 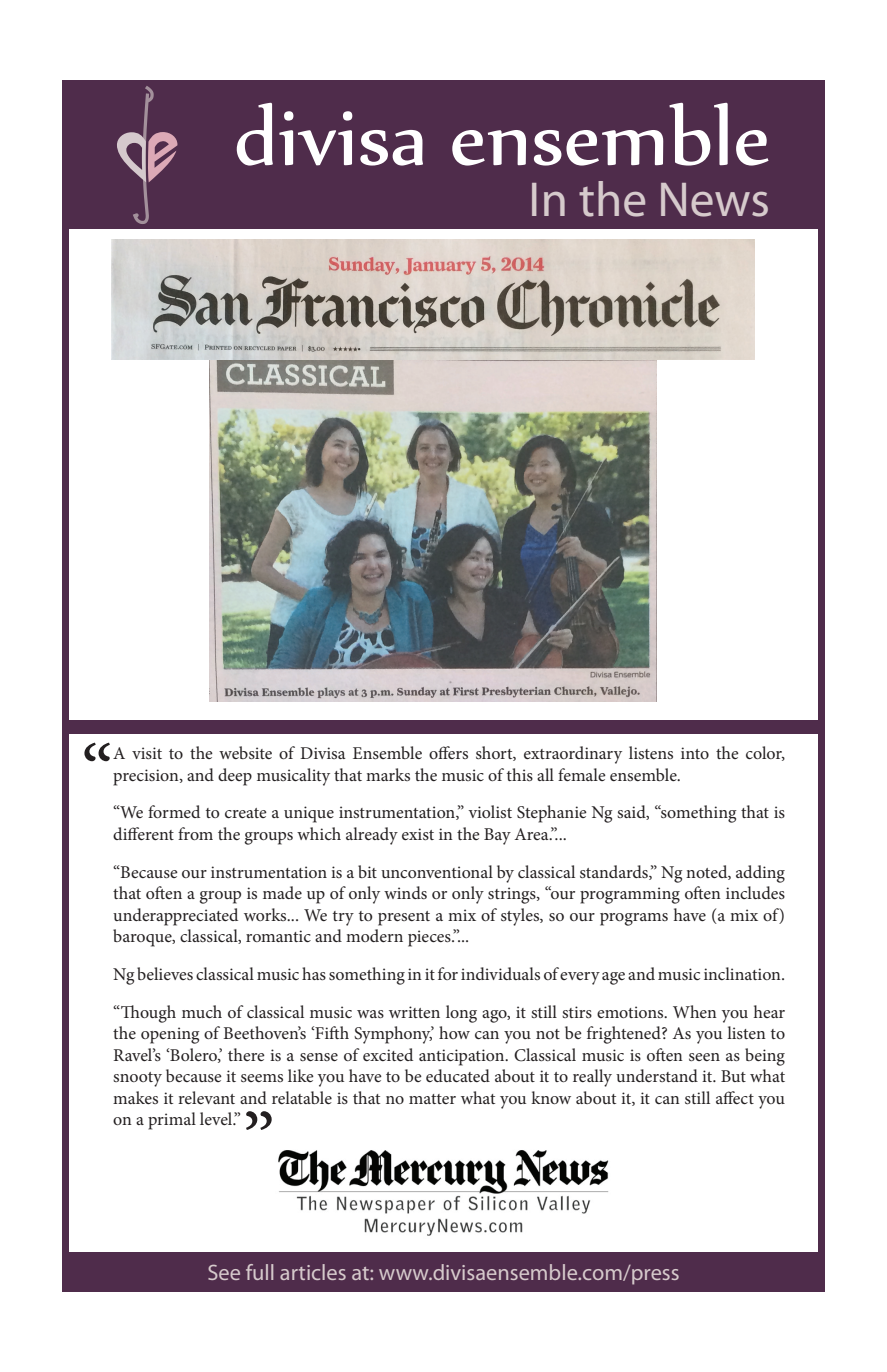 What do you see at coordinates (313, 1272) in the page?
I see `articles` at bounding box center [313, 1272].
